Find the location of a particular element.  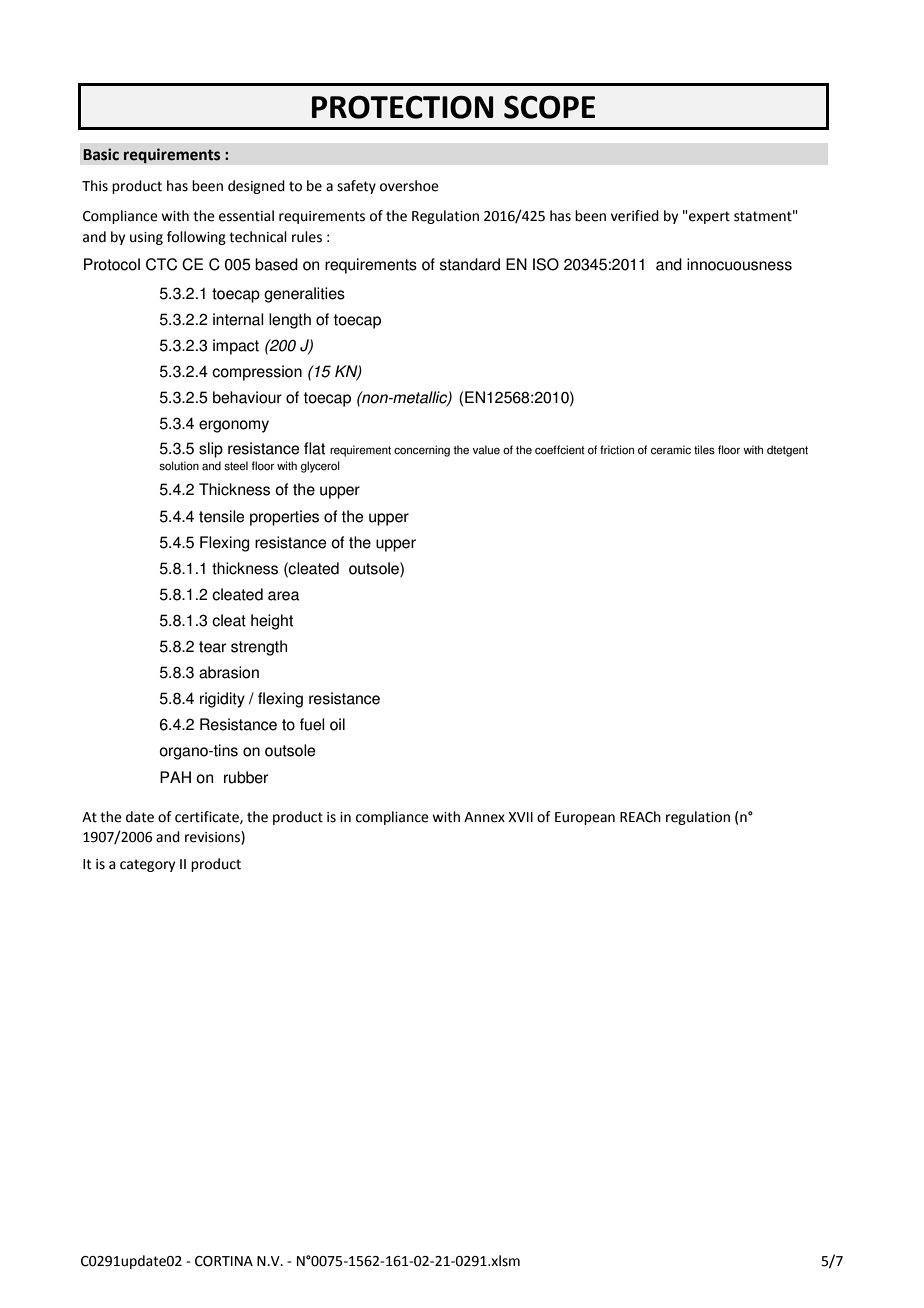

CORTINA is located at coordinates (224, 1261).
